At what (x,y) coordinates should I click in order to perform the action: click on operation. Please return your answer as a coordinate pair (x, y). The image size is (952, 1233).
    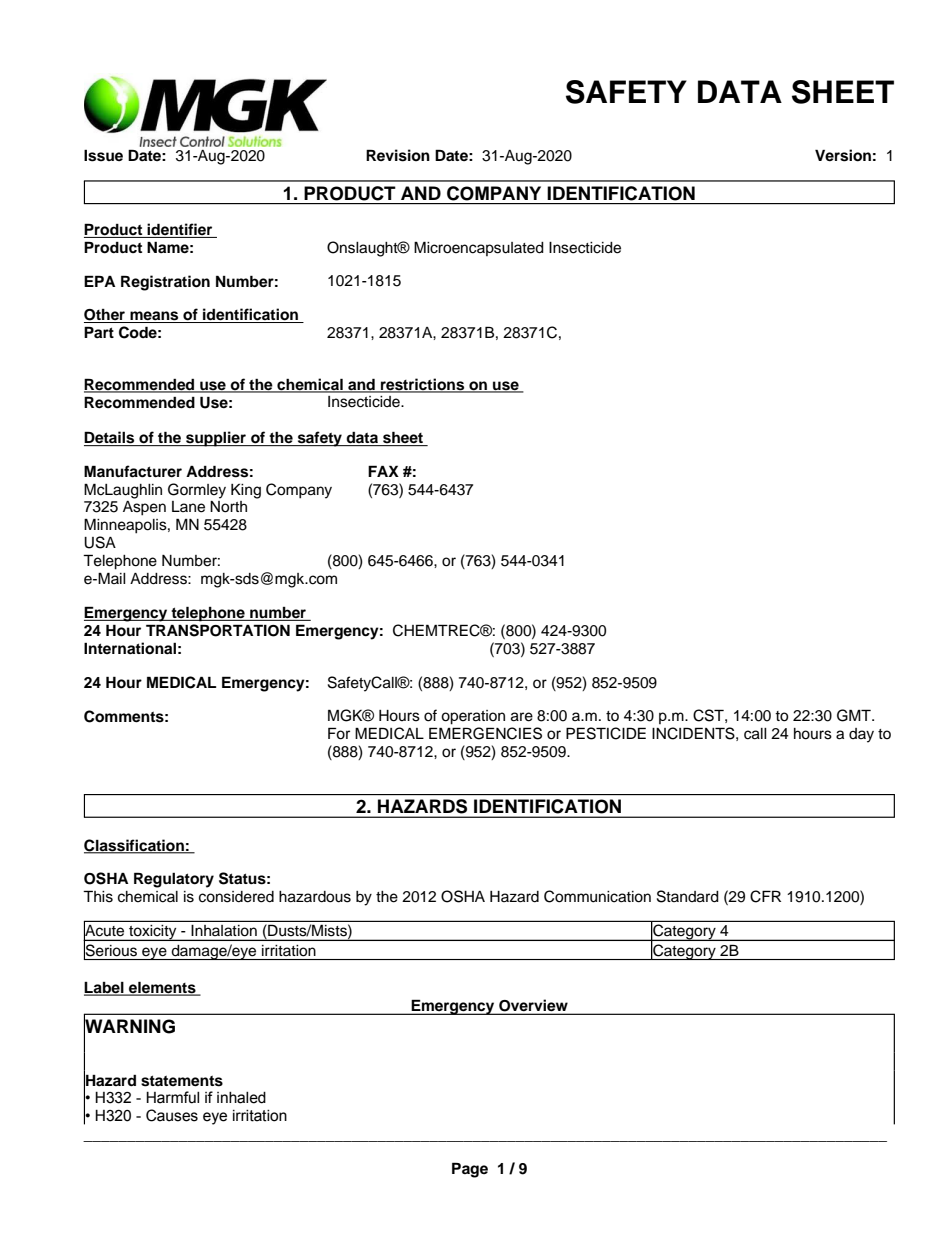
    Looking at the image, I should click on (473, 717).
